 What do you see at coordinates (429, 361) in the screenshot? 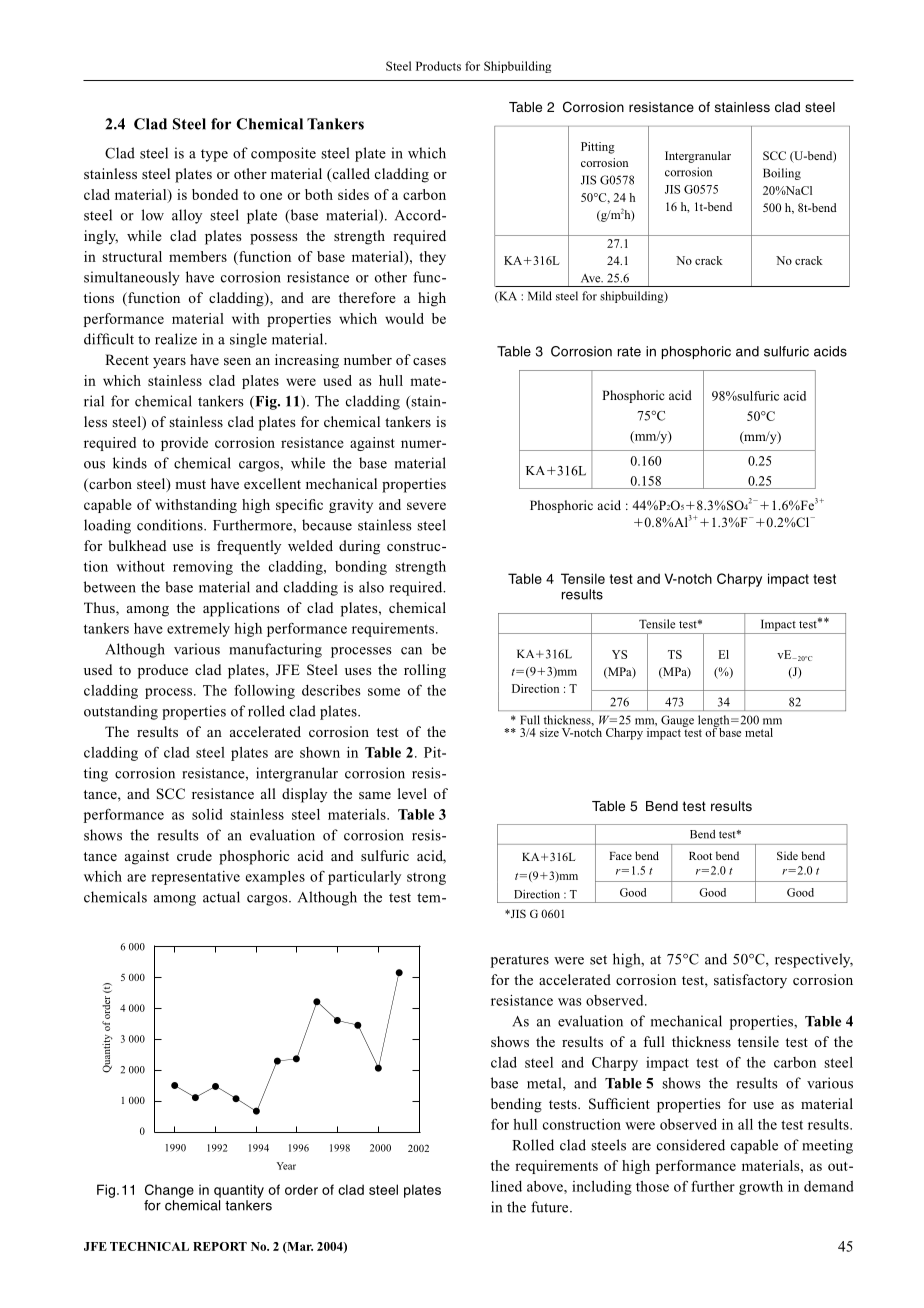
I see `cases` at bounding box center [429, 361].
